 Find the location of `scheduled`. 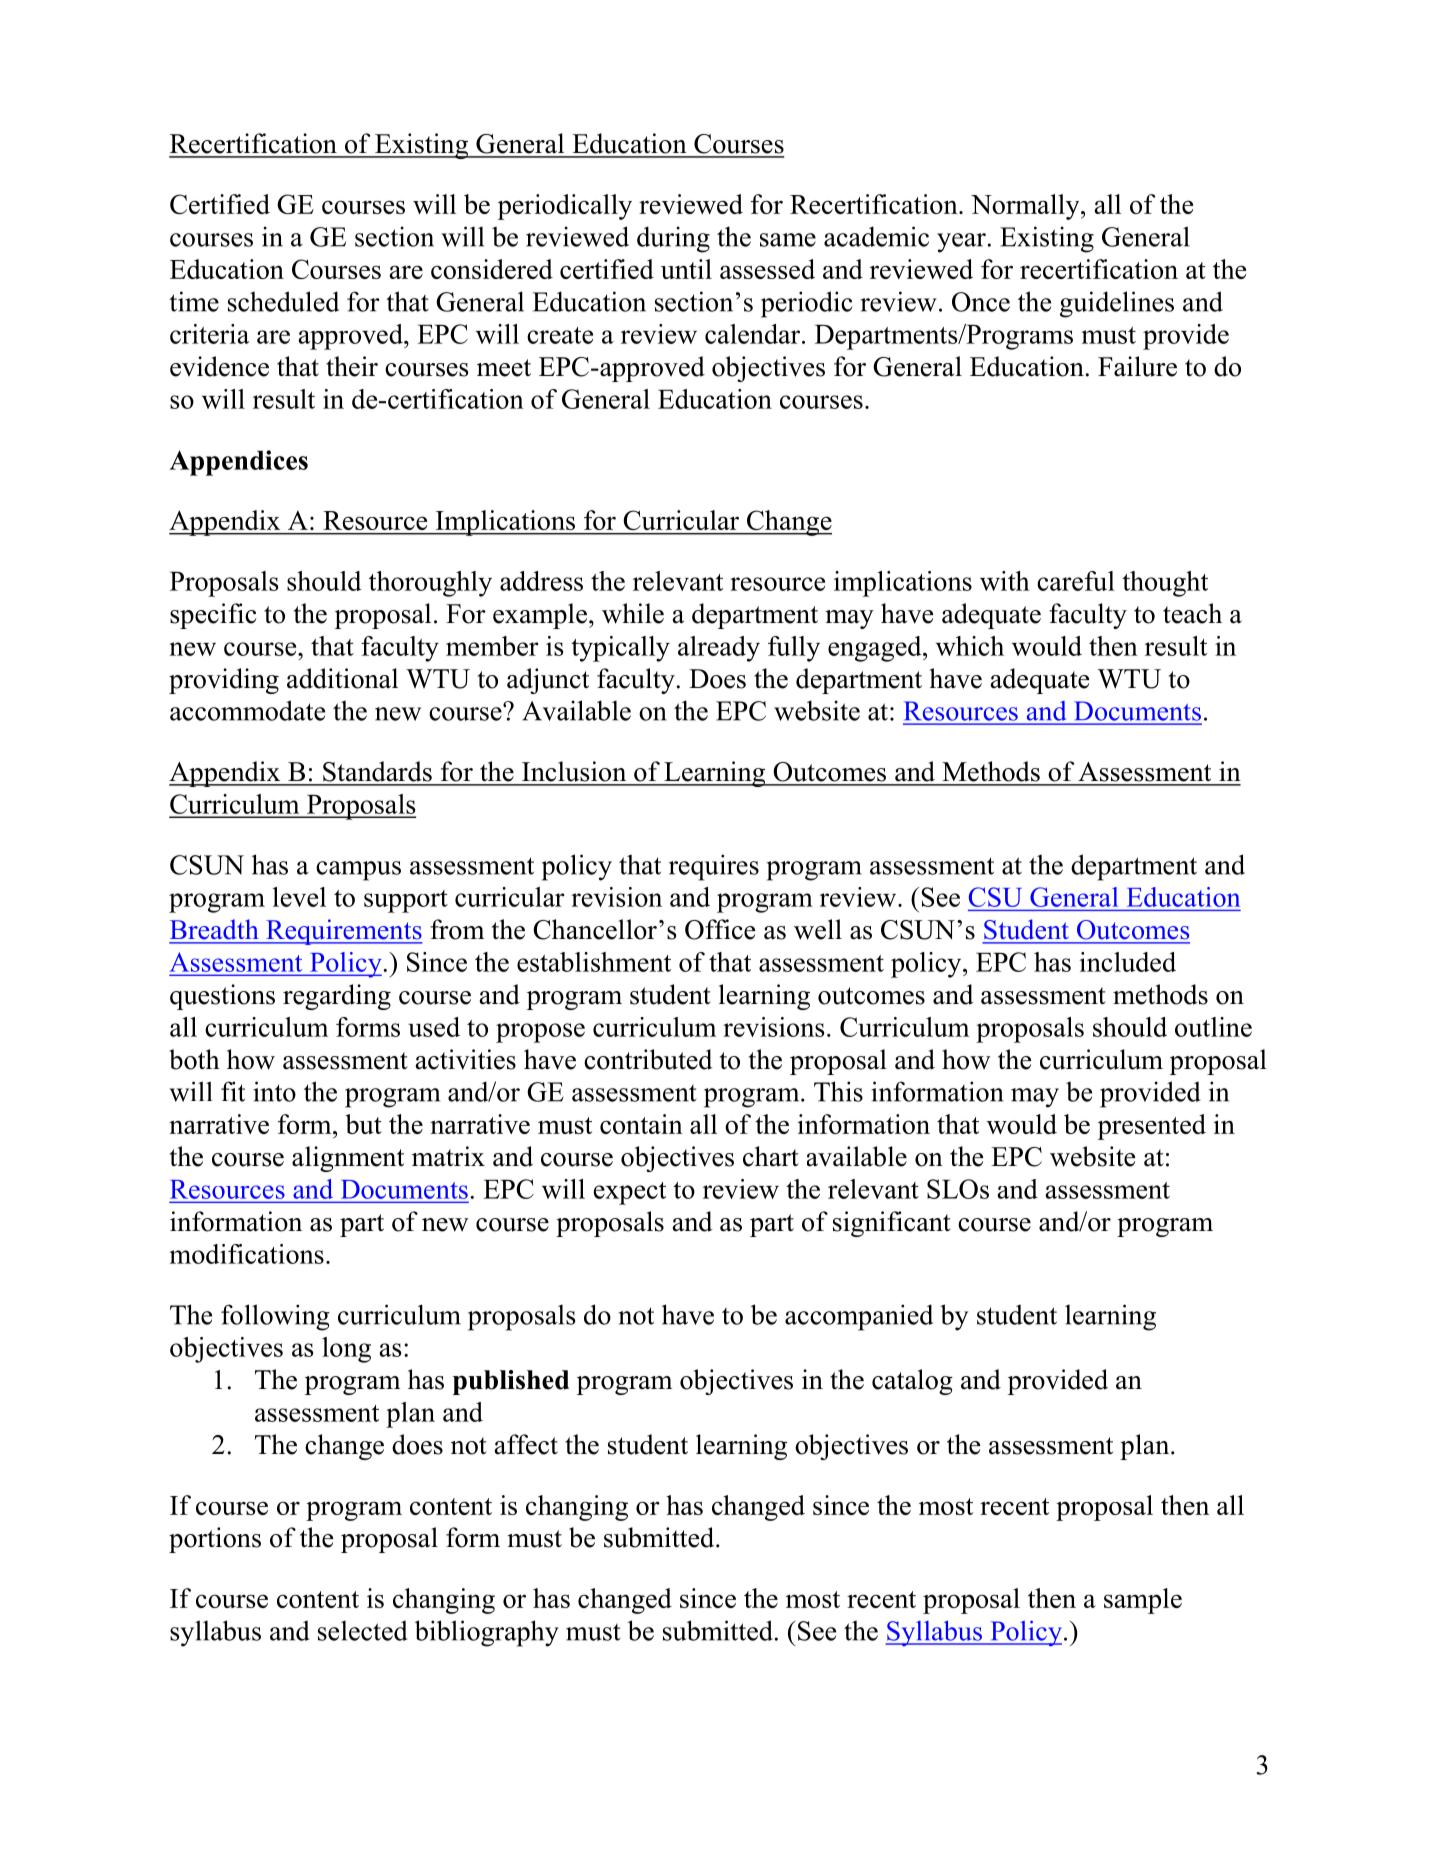

scheduled is located at coordinates (283, 301).
